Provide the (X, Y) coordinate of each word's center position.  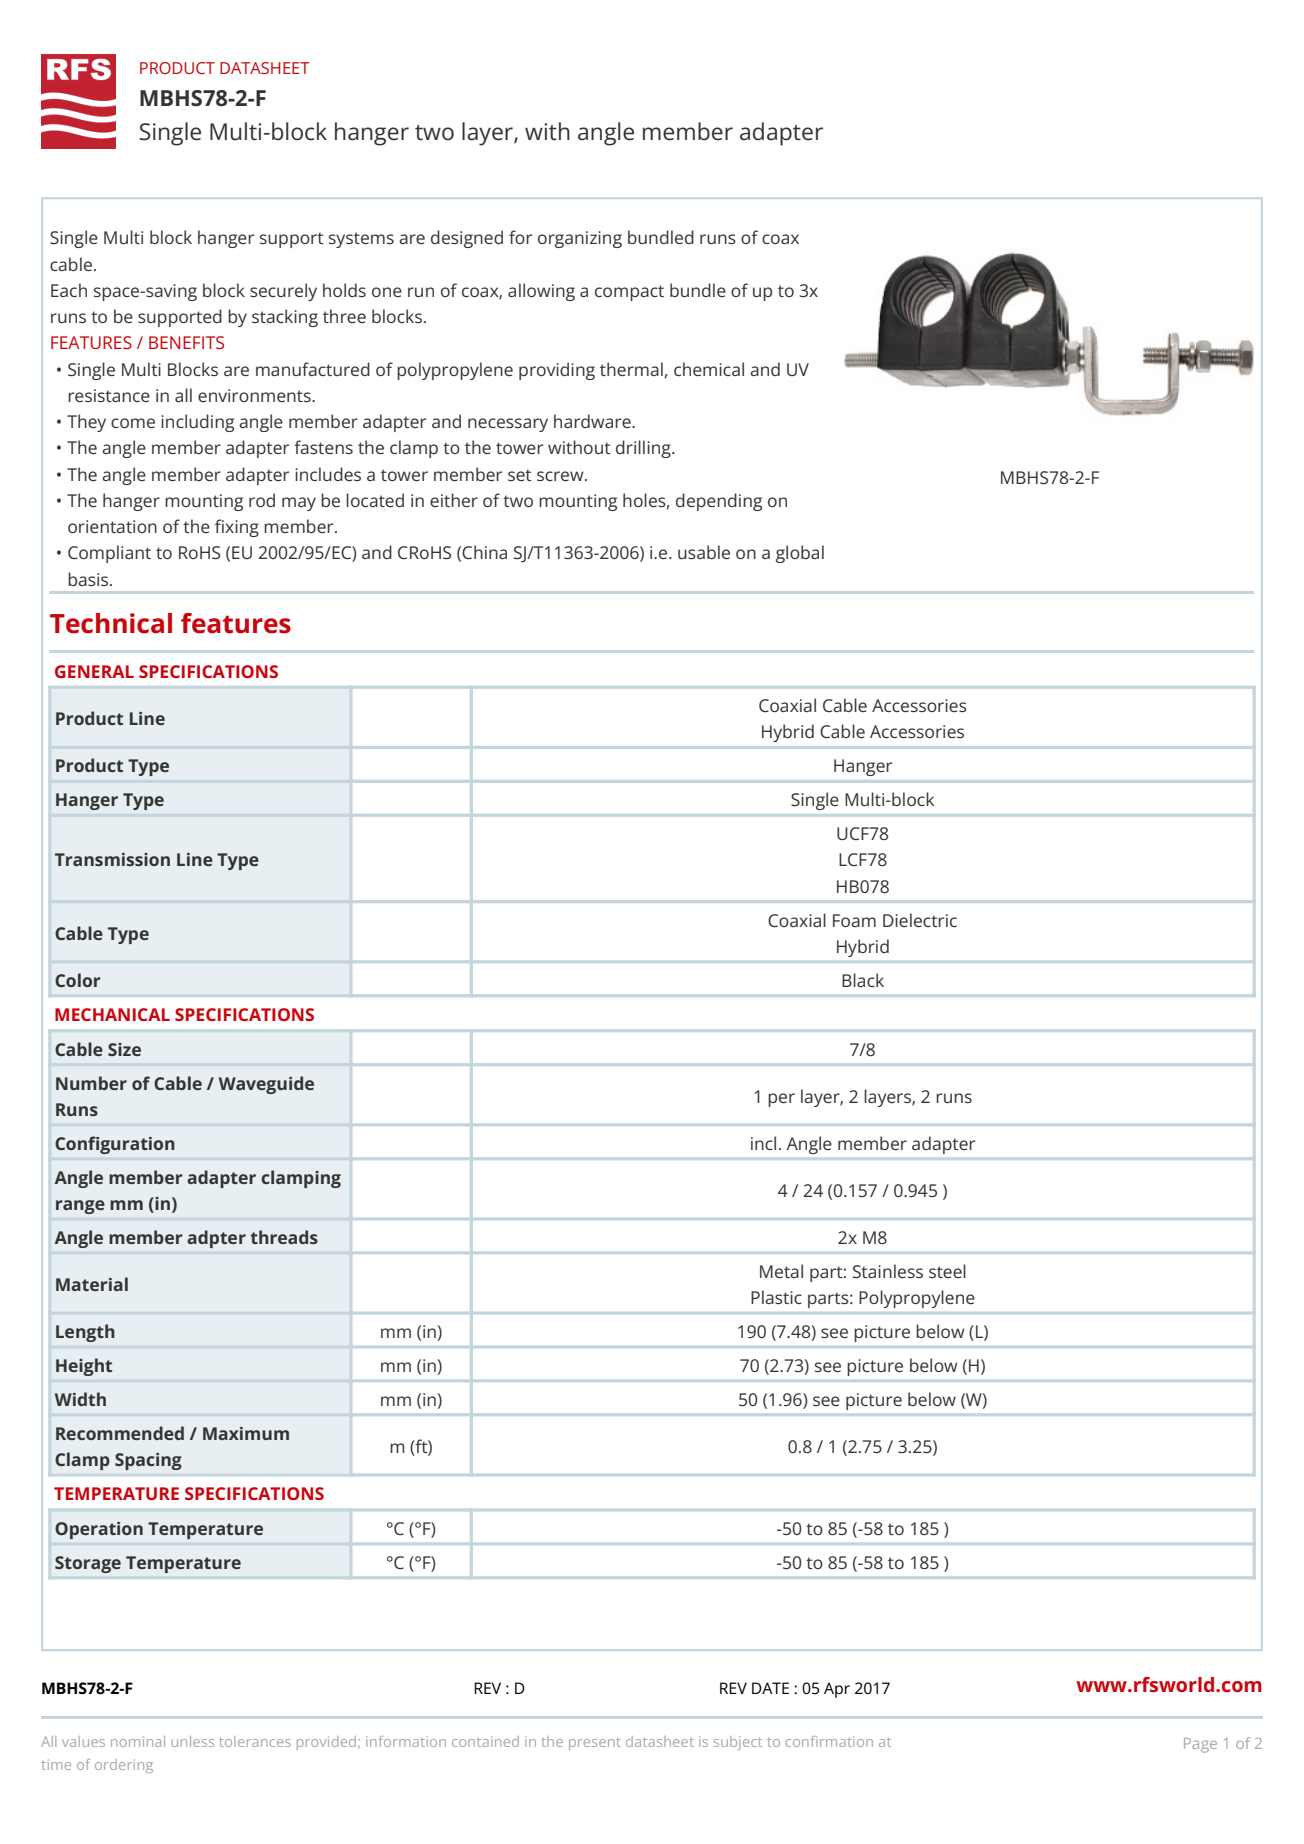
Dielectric (920, 920)
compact (629, 293)
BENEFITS (186, 342)
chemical (709, 369)
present (595, 1744)
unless (193, 1741)
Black (863, 980)
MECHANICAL (112, 1014)
